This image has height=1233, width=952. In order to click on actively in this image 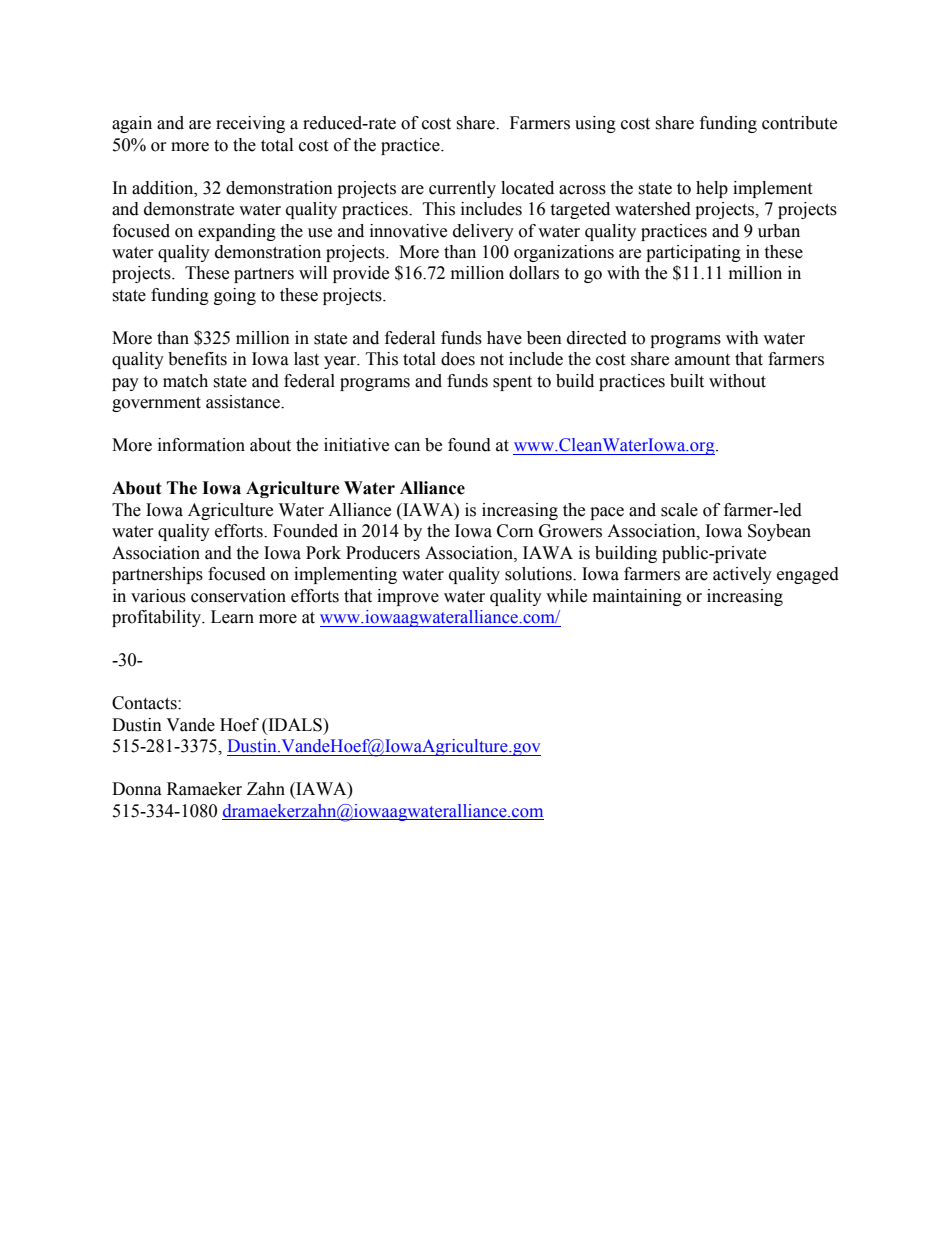, I will do `click(742, 575)`.
